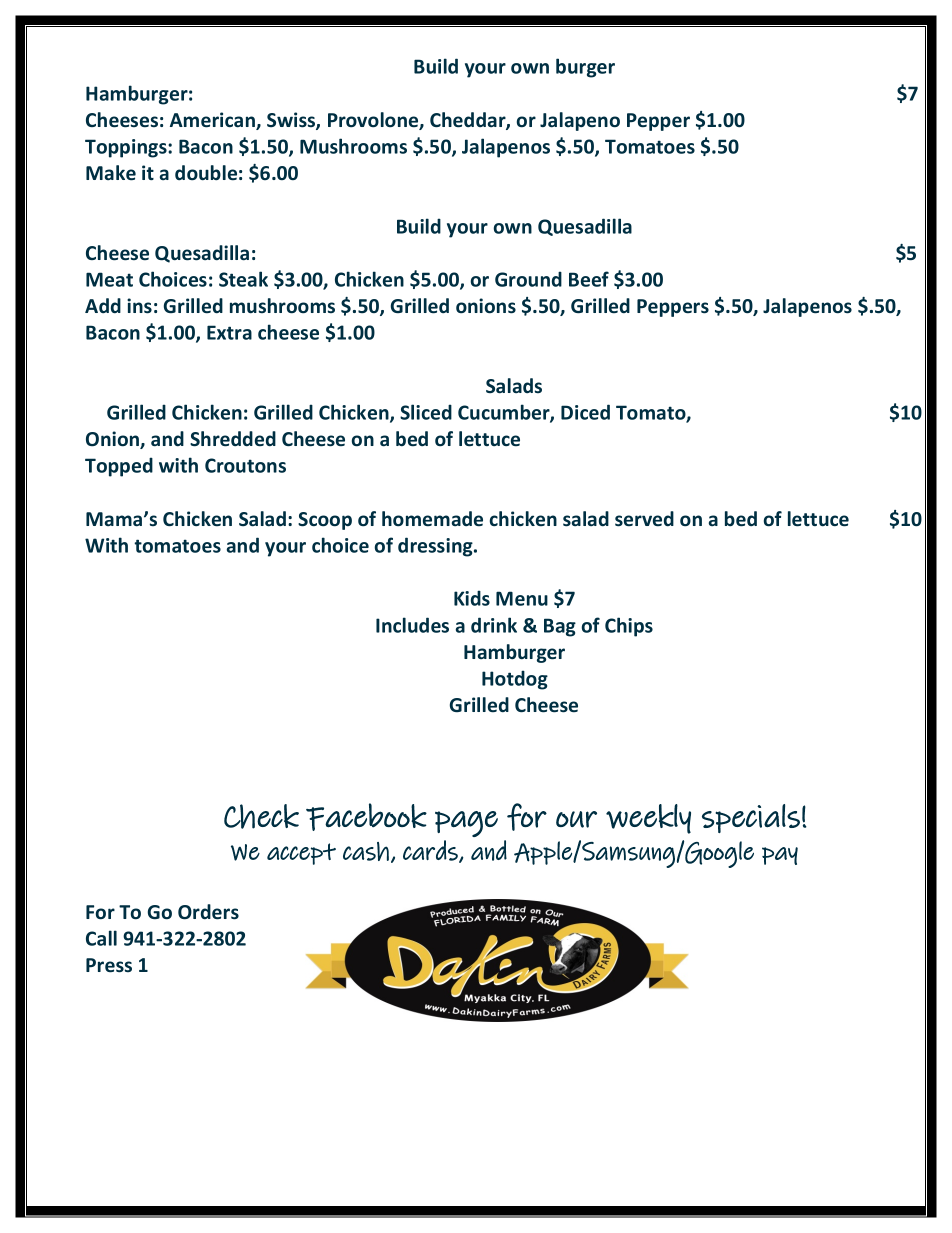 This document has height=1233, width=952. What do you see at coordinates (432, 519) in the document?
I see `homemade` at bounding box center [432, 519].
